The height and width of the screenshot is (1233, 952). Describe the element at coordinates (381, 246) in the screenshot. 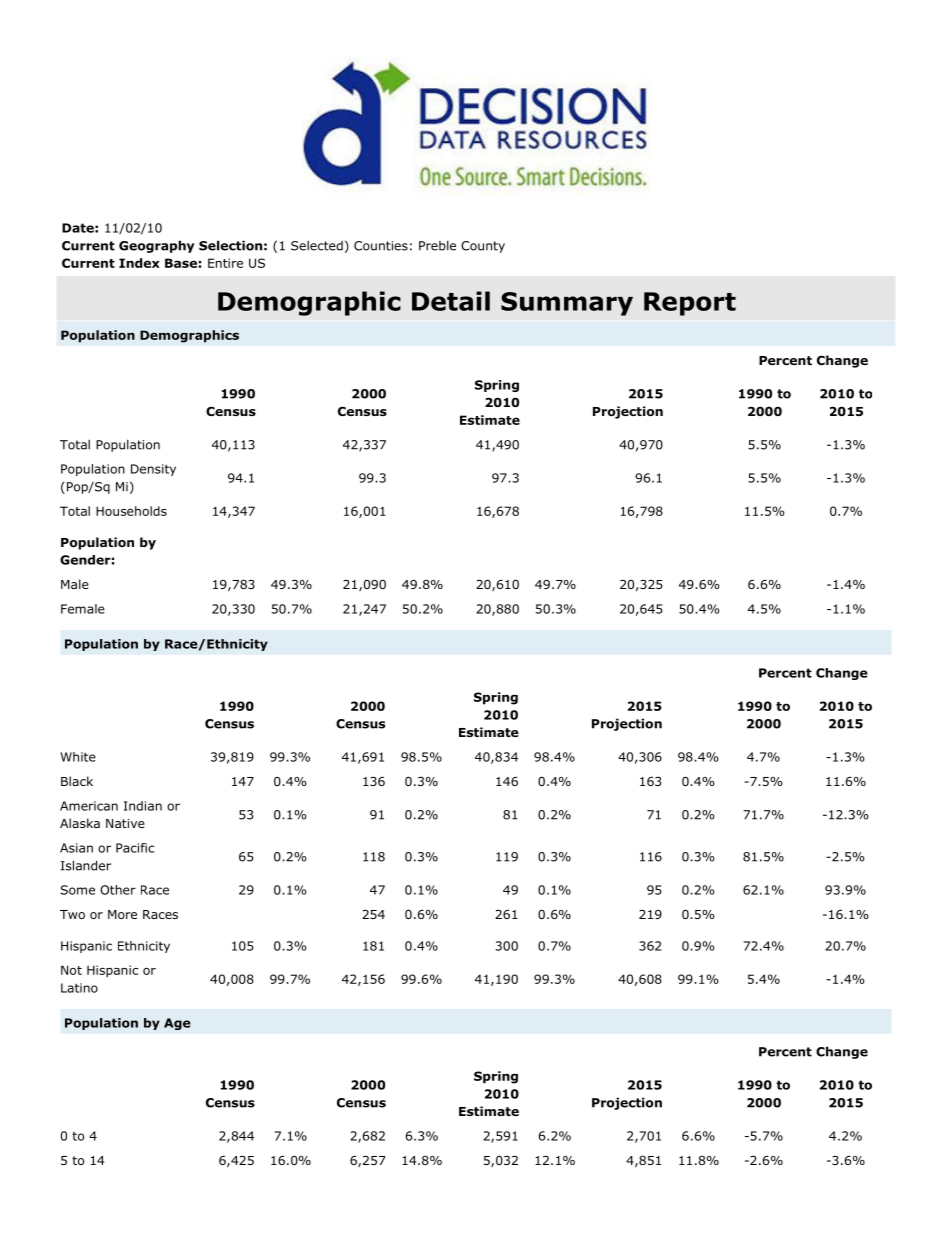

I see `Counties` at that location.
